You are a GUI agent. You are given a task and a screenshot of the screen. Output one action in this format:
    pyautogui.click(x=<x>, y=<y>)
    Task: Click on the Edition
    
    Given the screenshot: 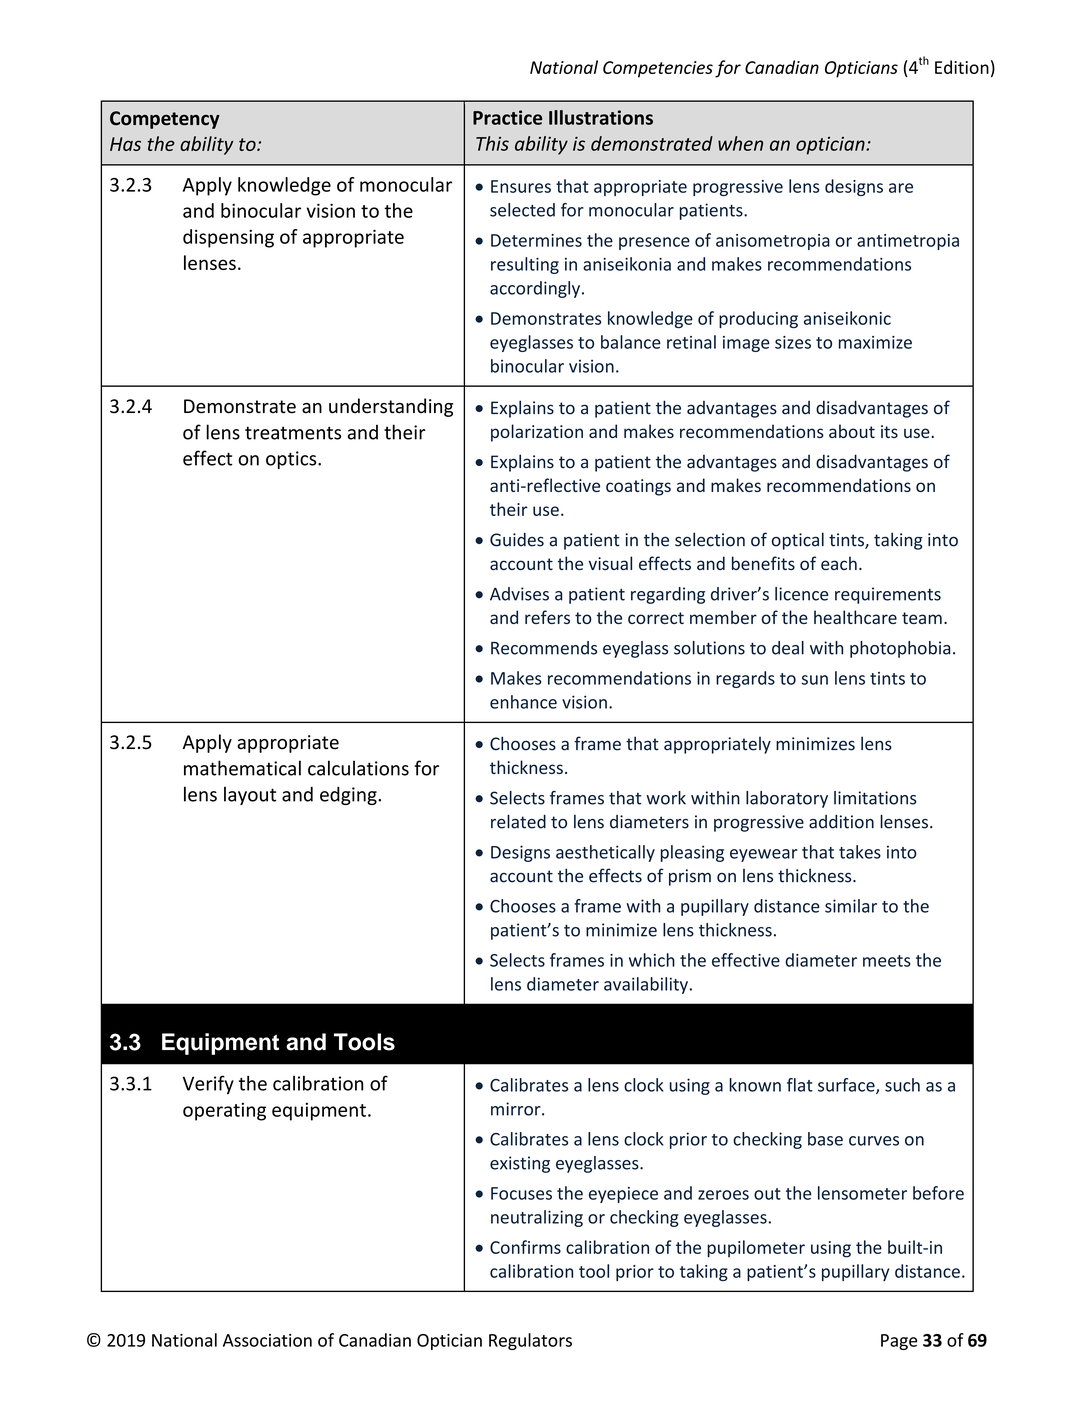 What is the action you would take?
    pyautogui.click(x=962, y=67)
